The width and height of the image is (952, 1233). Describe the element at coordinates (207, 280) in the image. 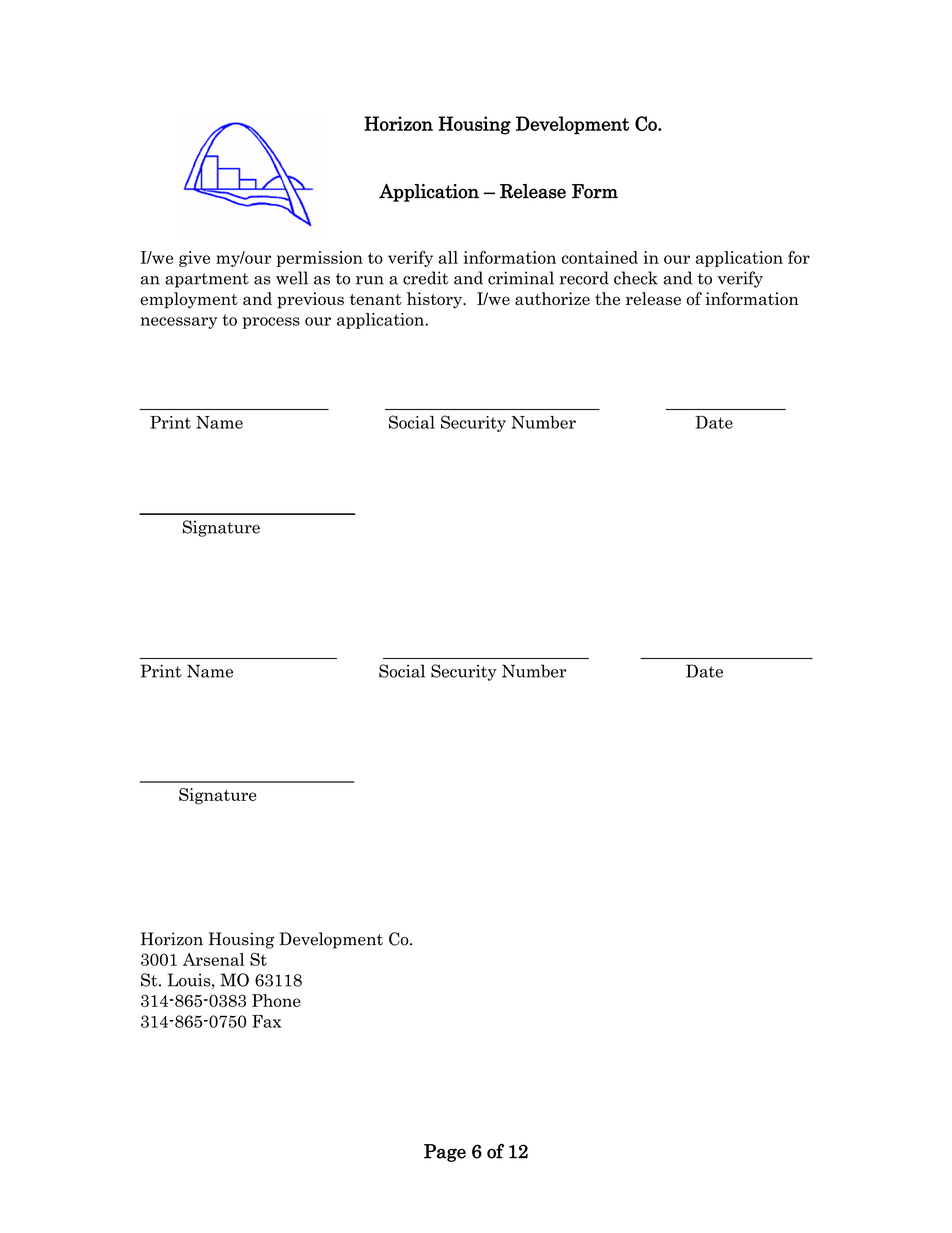

I see `apartment` at that location.
